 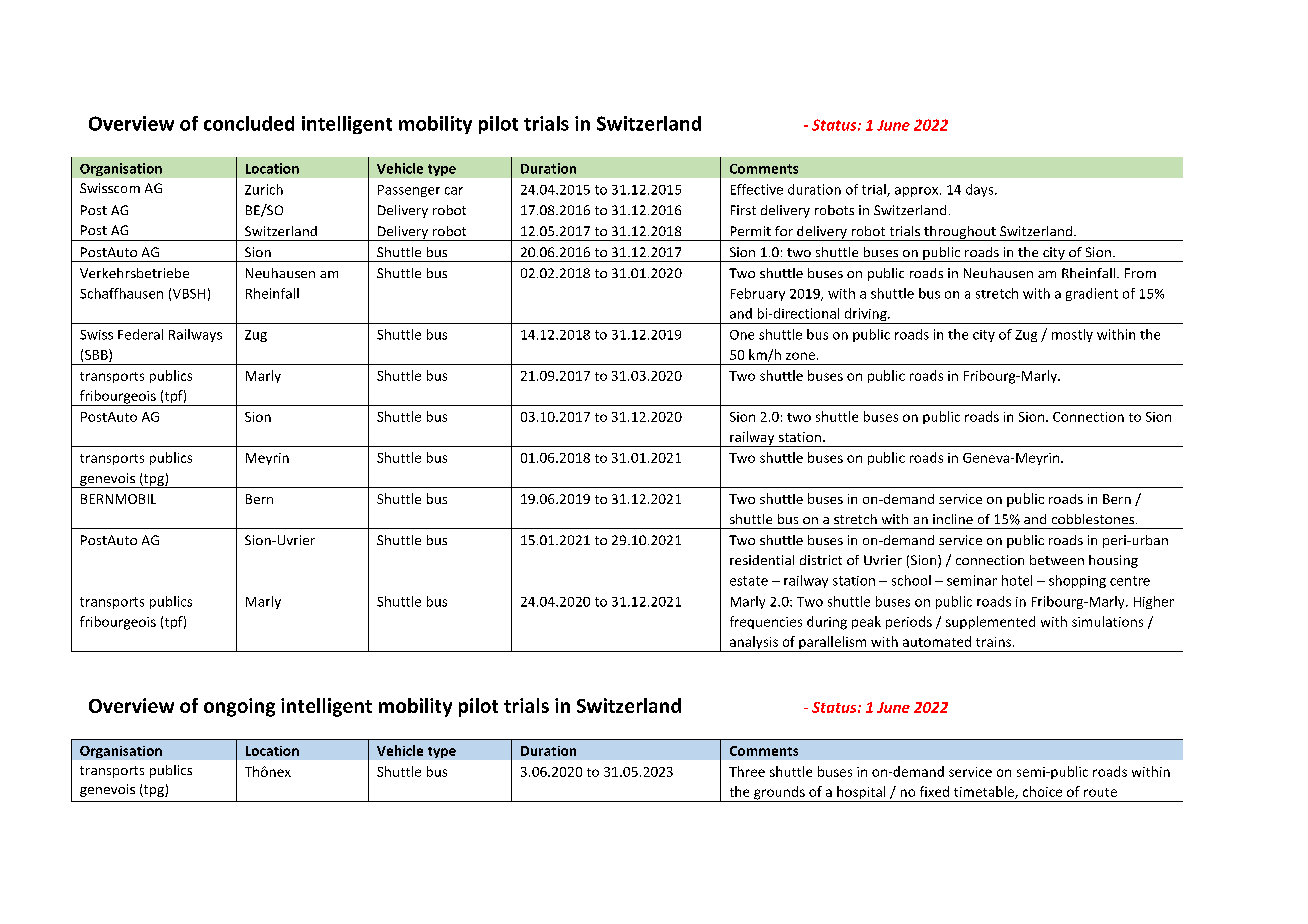 What do you see at coordinates (249, 123) in the document?
I see `concluded` at bounding box center [249, 123].
